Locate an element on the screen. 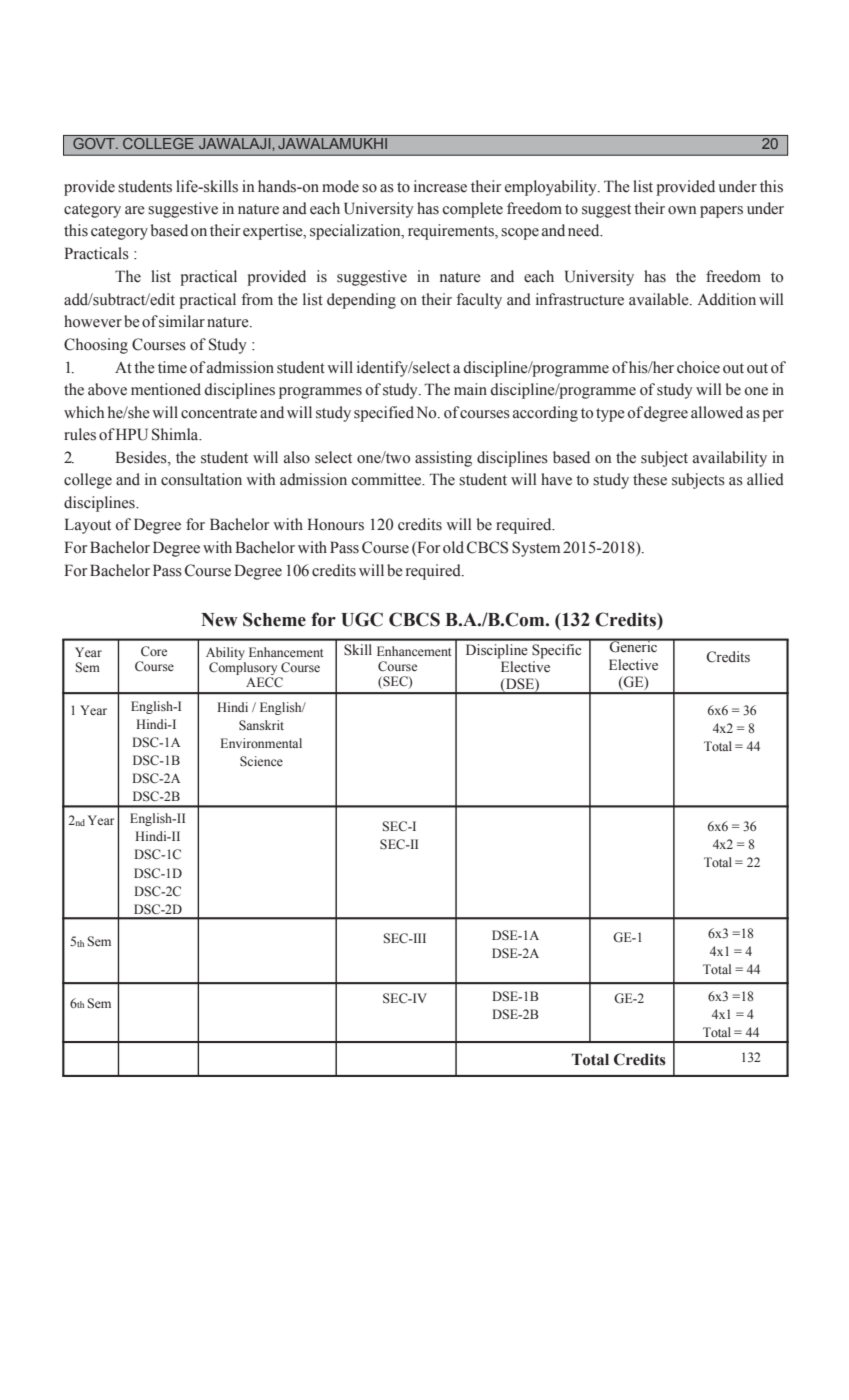  faculty is located at coordinates (479, 301).
